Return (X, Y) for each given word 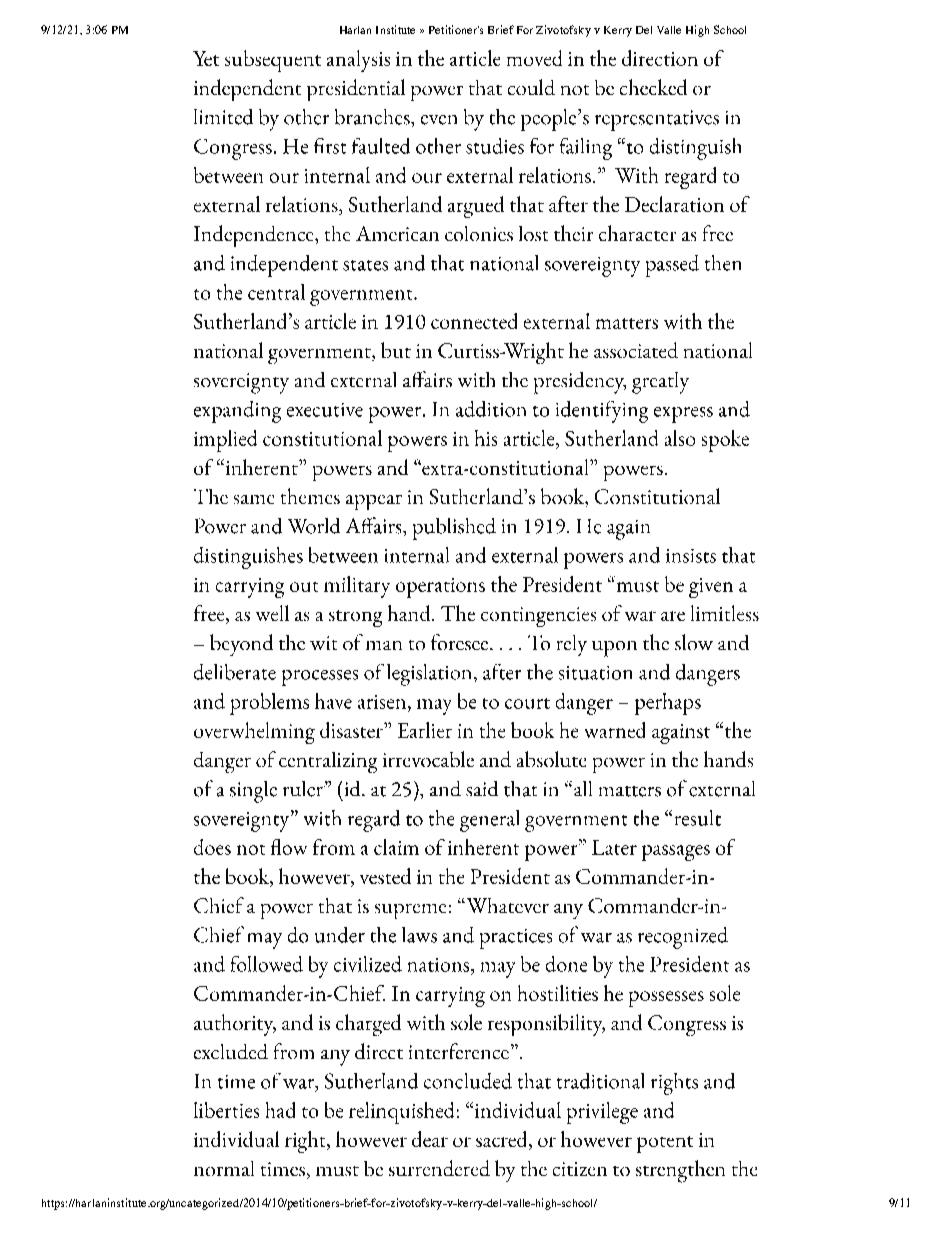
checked (653, 87)
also (680, 438)
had (280, 1110)
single (253, 792)
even (439, 120)
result (698, 818)
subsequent (273, 61)
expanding (237, 412)
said (482, 788)
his (486, 438)
